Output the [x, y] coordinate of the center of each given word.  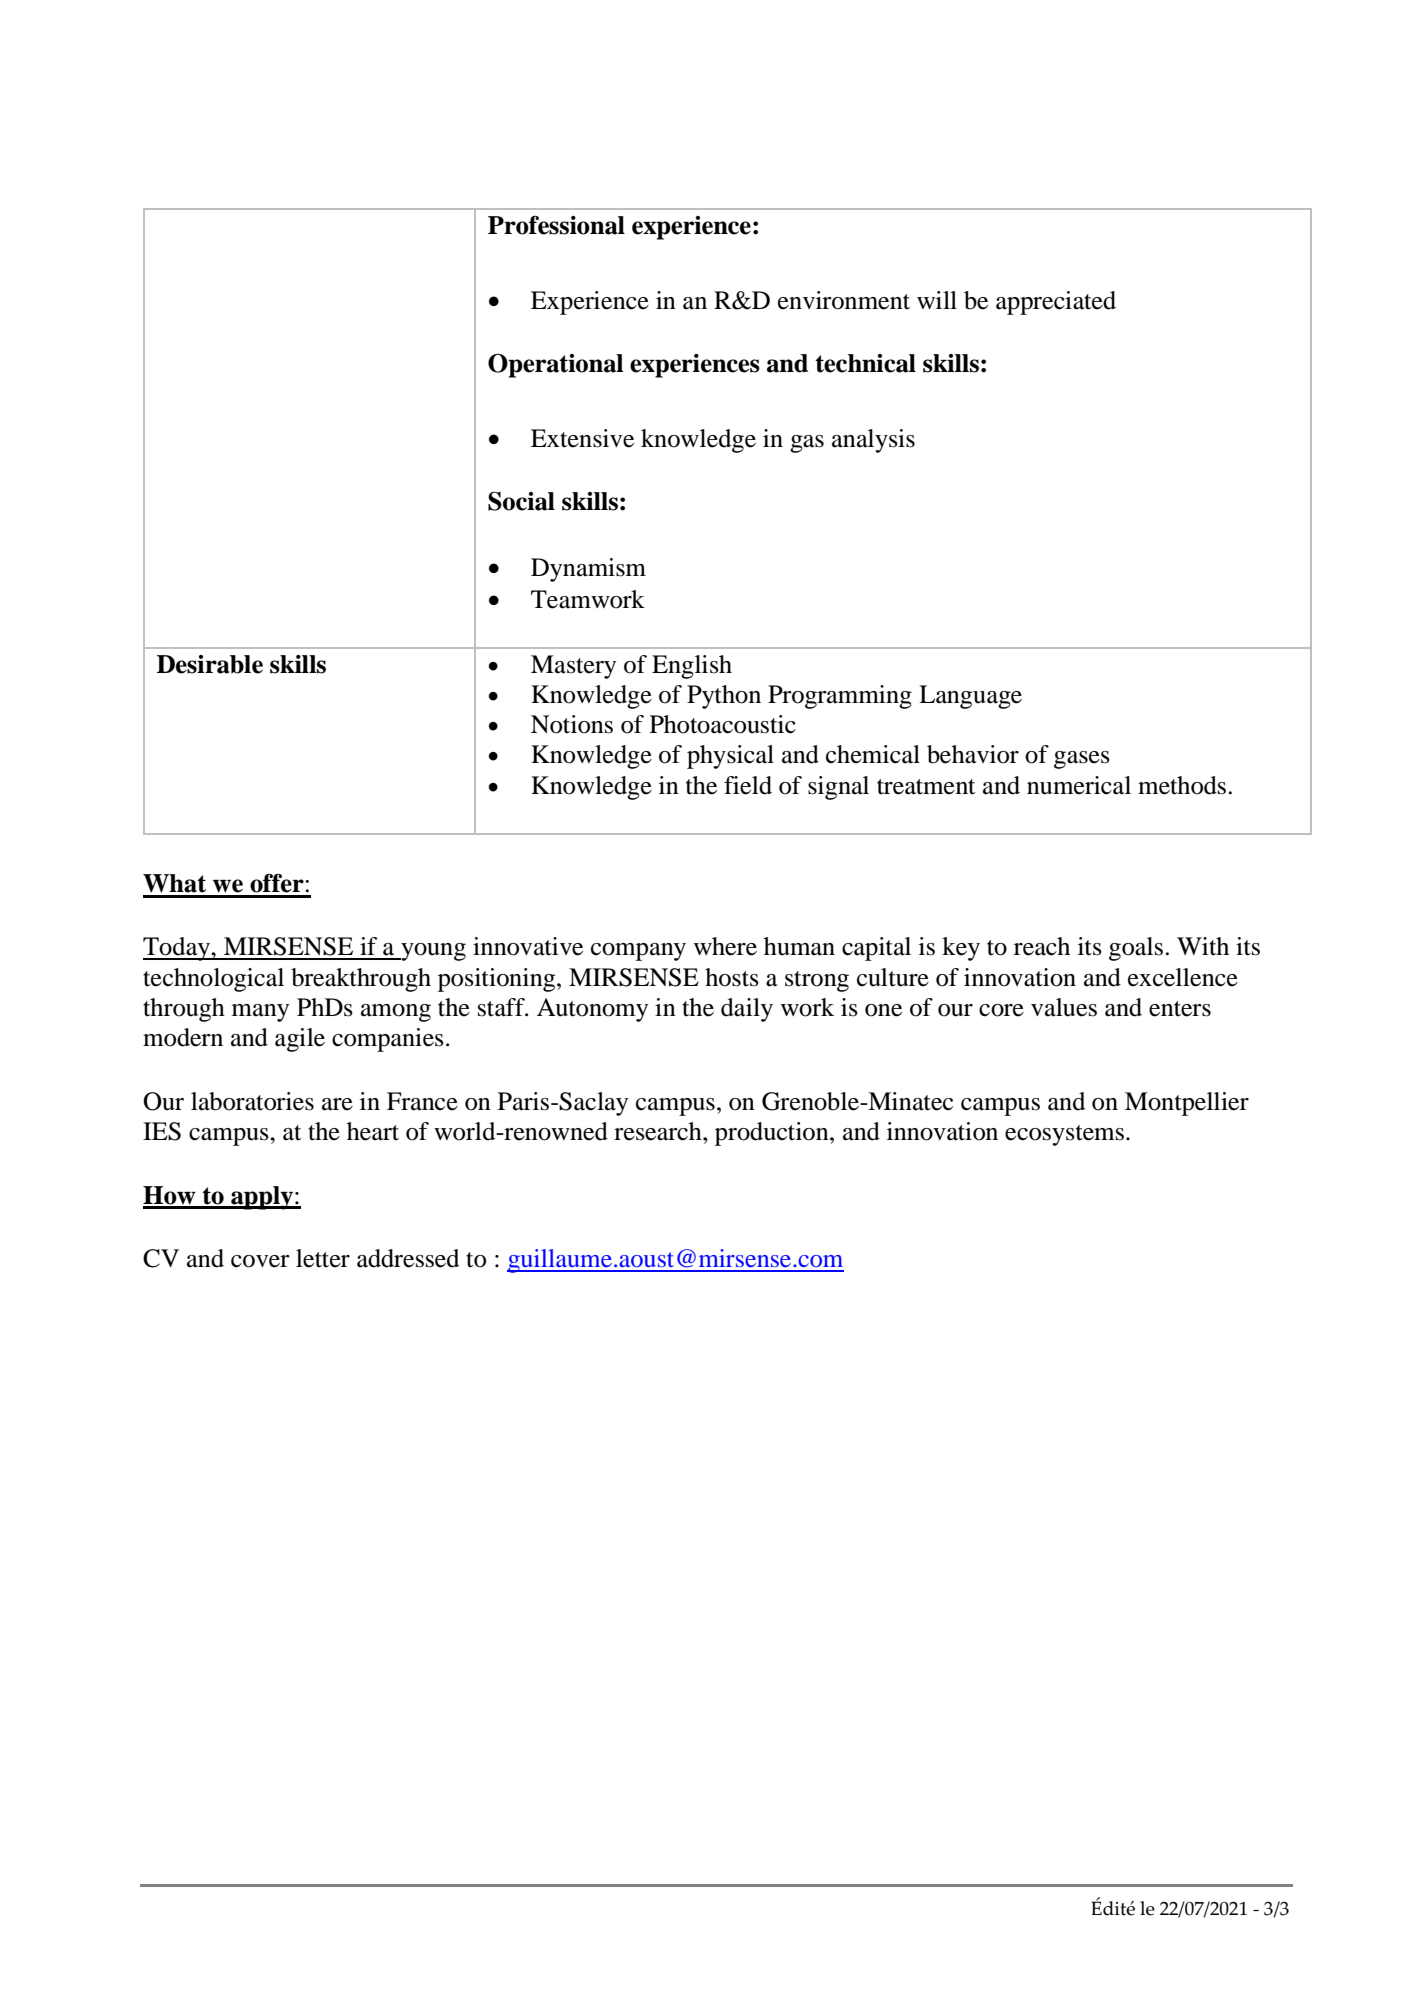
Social [521, 501]
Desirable [210, 664]
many [260, 1013]
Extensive [582, 438]
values [1064, 1007]
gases [1082, 760]
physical [730, 757]
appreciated [1056, 303]
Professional [556, 225]
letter [323, 1258]
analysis [873, 441]
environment [844, 300]
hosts [732, 977]
